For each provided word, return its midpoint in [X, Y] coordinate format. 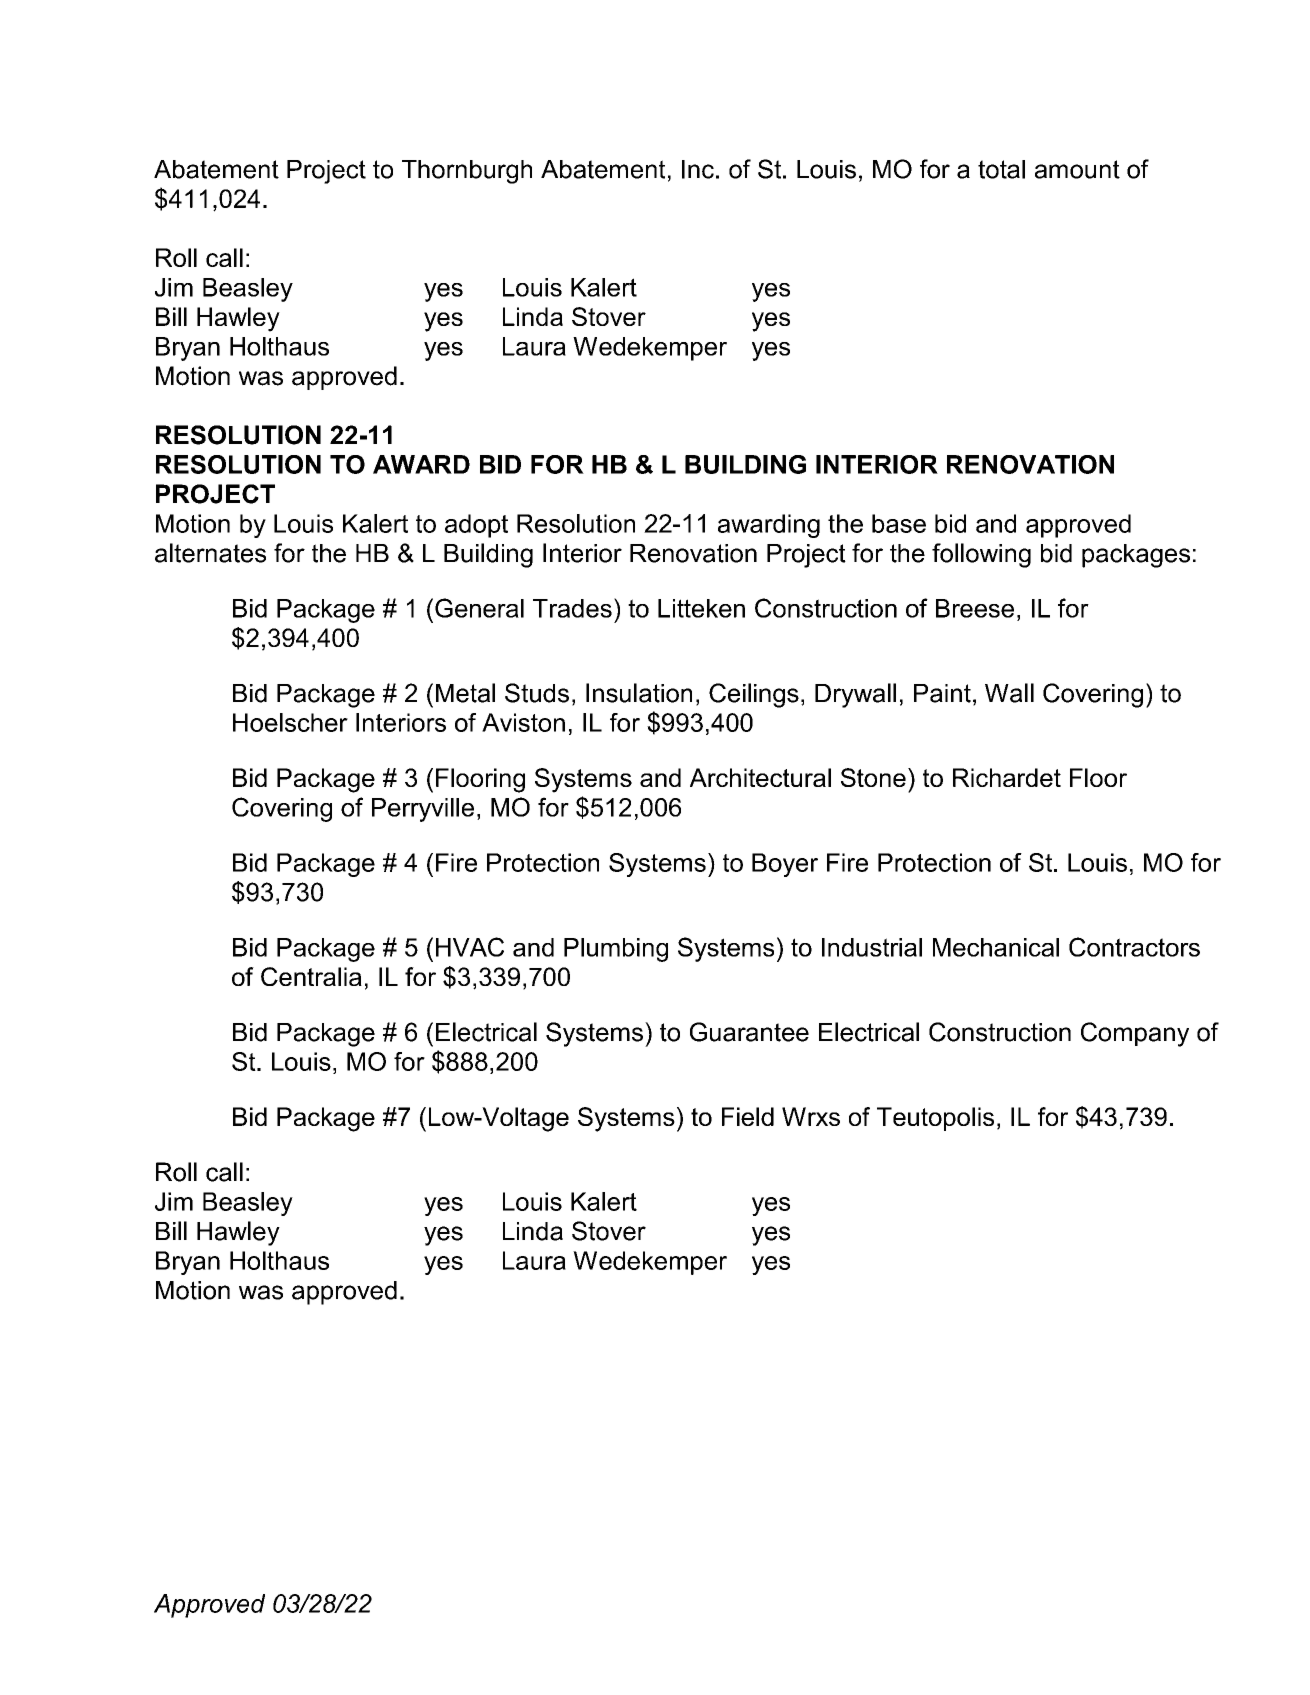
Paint [942, 693]
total [1001, 169]
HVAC [470, 947]
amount [1077, 169]
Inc [698, 169]
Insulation [639, 693]
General [479, 608]
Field [748, 1116]
